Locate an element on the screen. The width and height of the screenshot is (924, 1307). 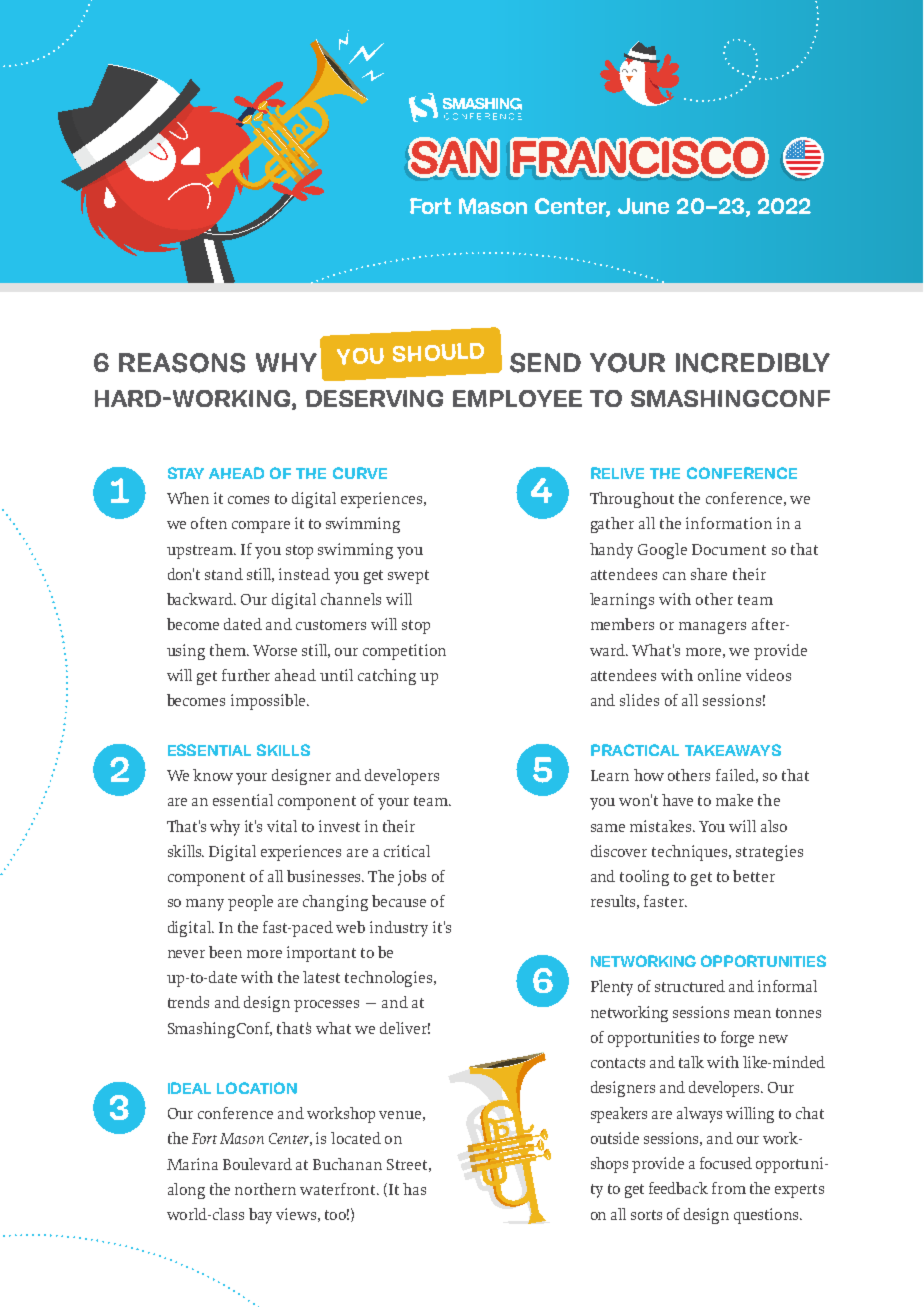
June is located at coordinates (643, 206).
